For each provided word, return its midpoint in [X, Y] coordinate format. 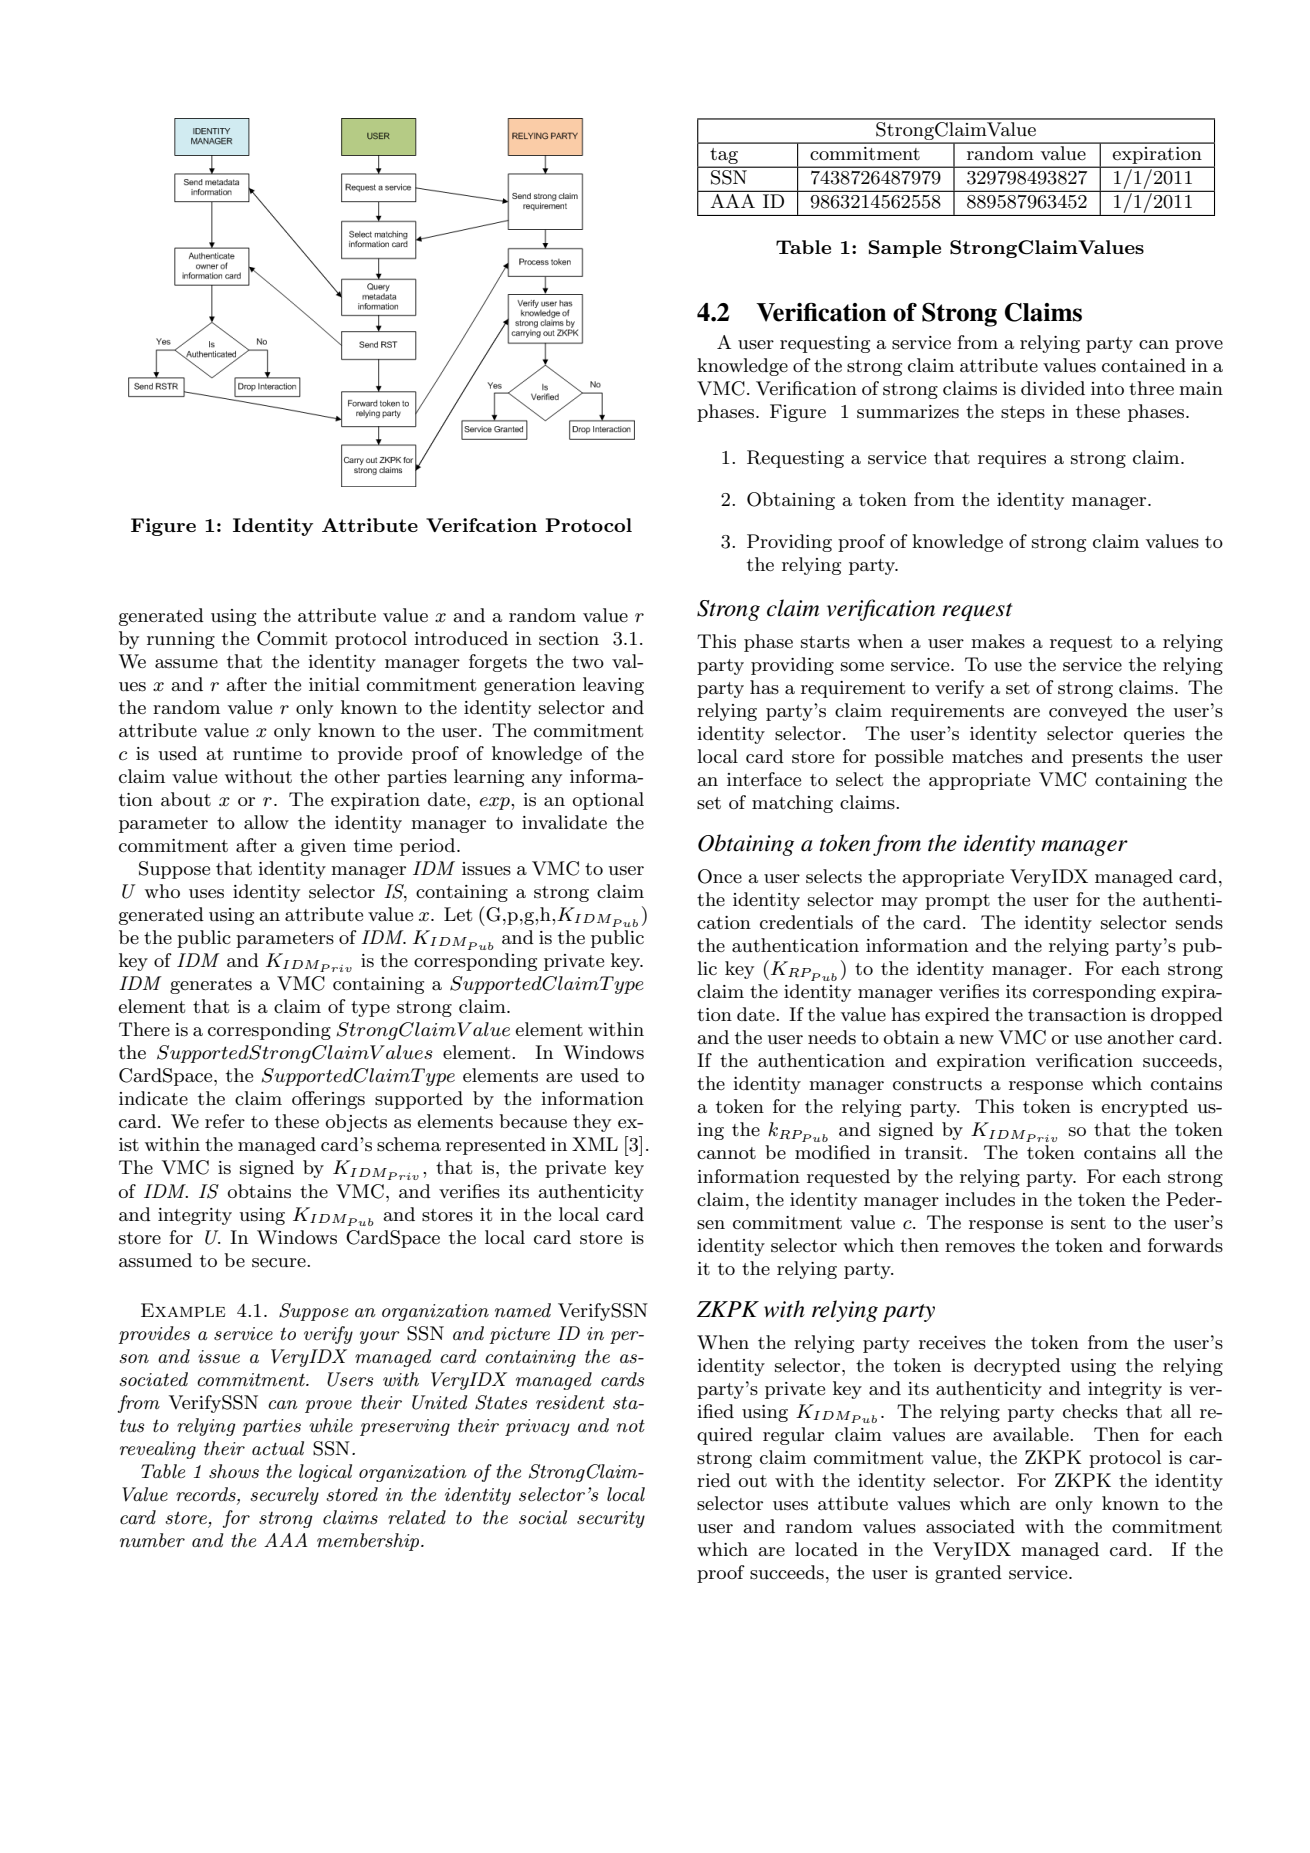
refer [225, 1121]
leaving [613, 686]
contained [1144, 365]
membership [369, 1542]
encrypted [1145, 1108]
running [181, 640]
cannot [726, 1153]
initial [334, 684]
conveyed [1088, 712]
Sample [905, 249]
